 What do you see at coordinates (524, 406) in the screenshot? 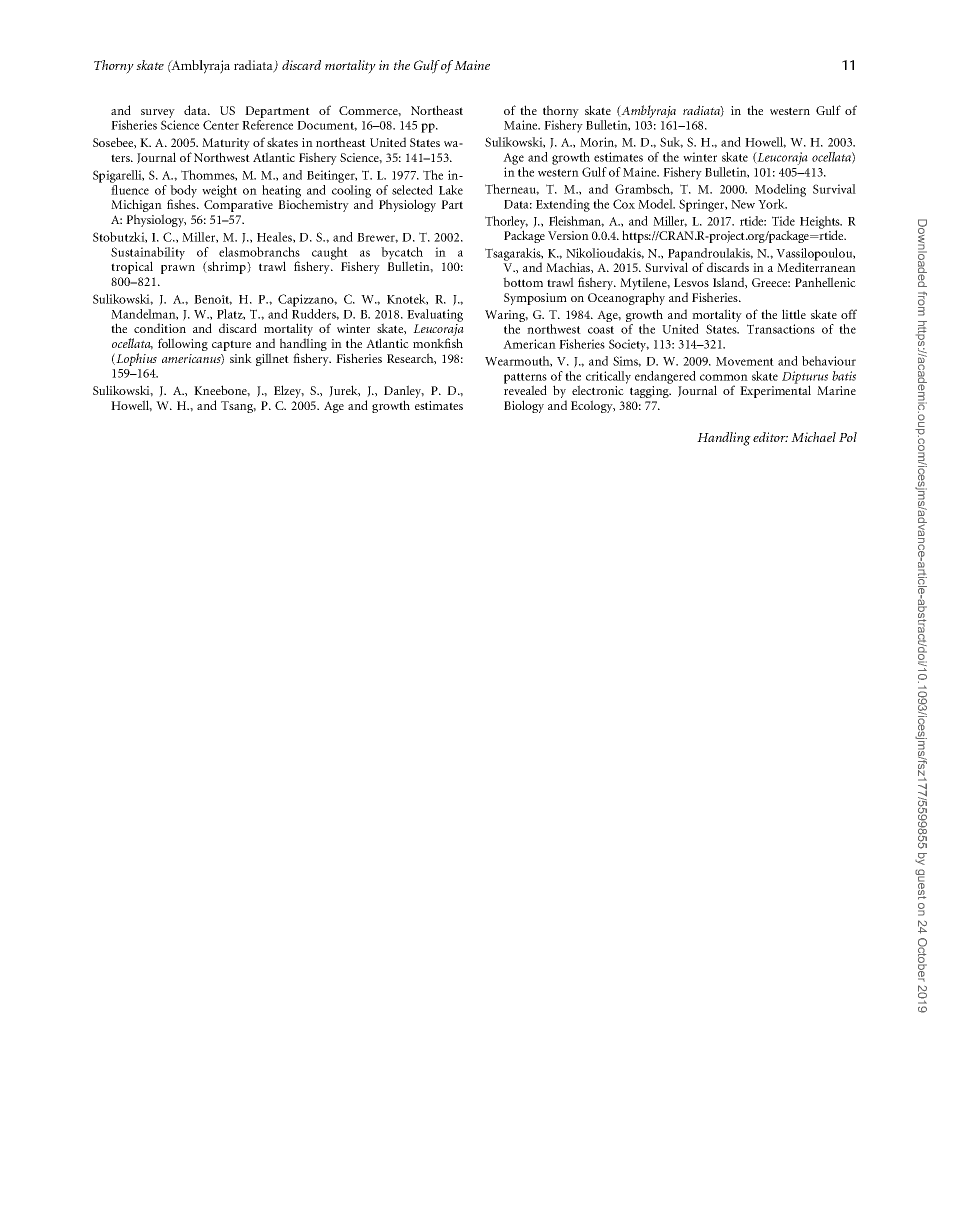
I see `Biology` at bounding box center [524, 406].
